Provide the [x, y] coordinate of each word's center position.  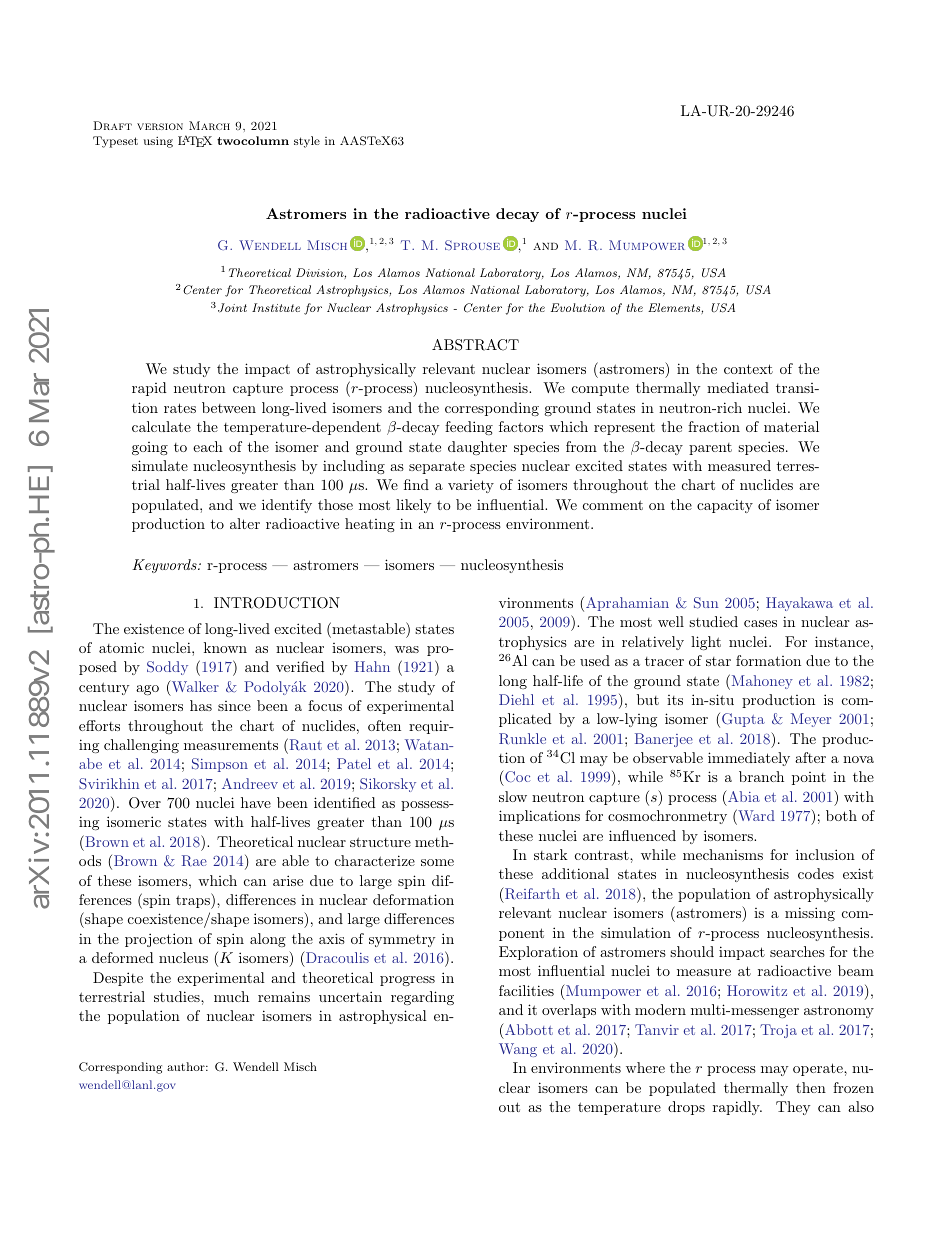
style [307, 142]
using [158, 142]
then [811, 1087]
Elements [674, 307]
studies [178, 996]
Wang [518, 1050]
